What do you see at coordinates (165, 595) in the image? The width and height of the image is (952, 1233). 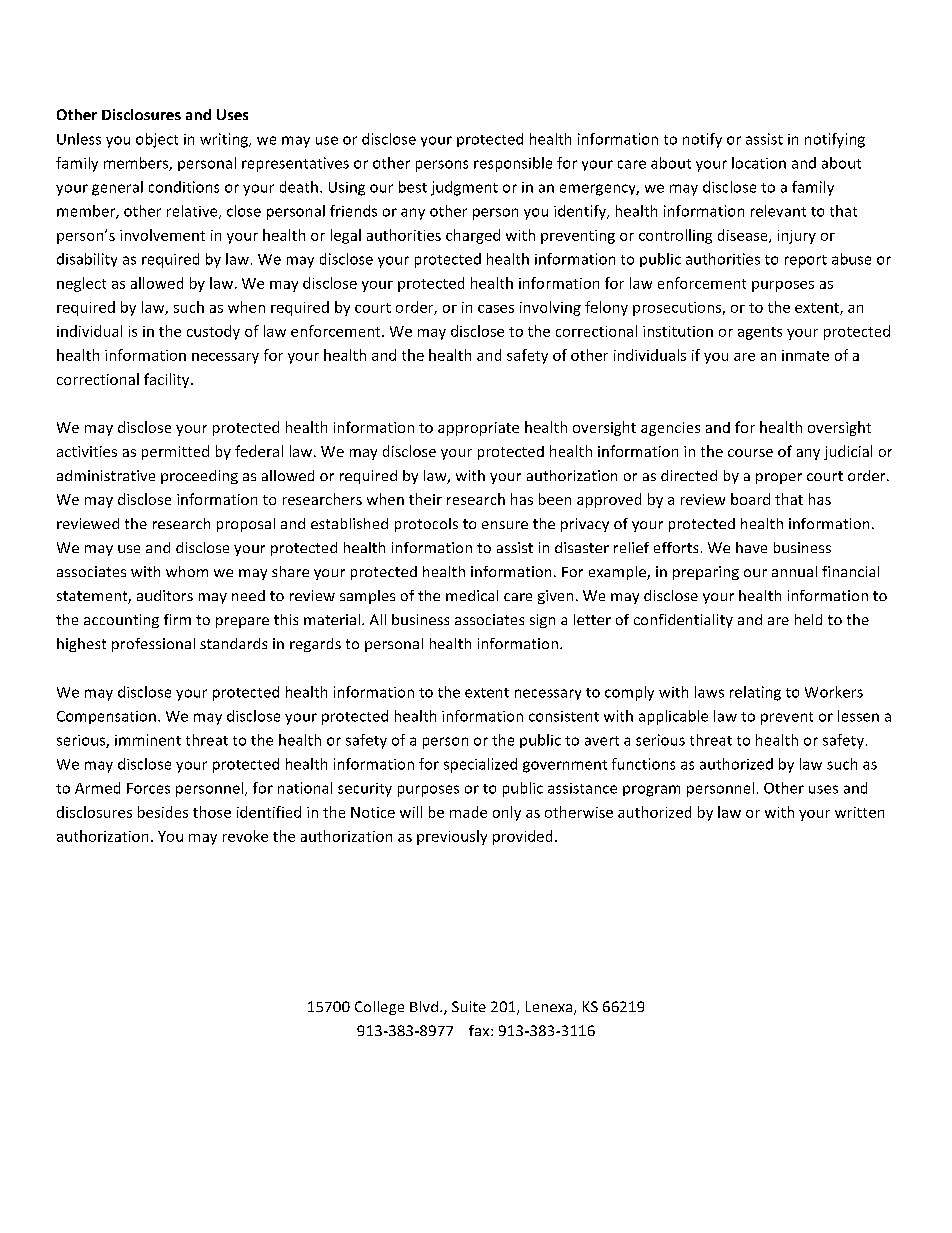 I see `auditors` at bounding box center [165, 595].
